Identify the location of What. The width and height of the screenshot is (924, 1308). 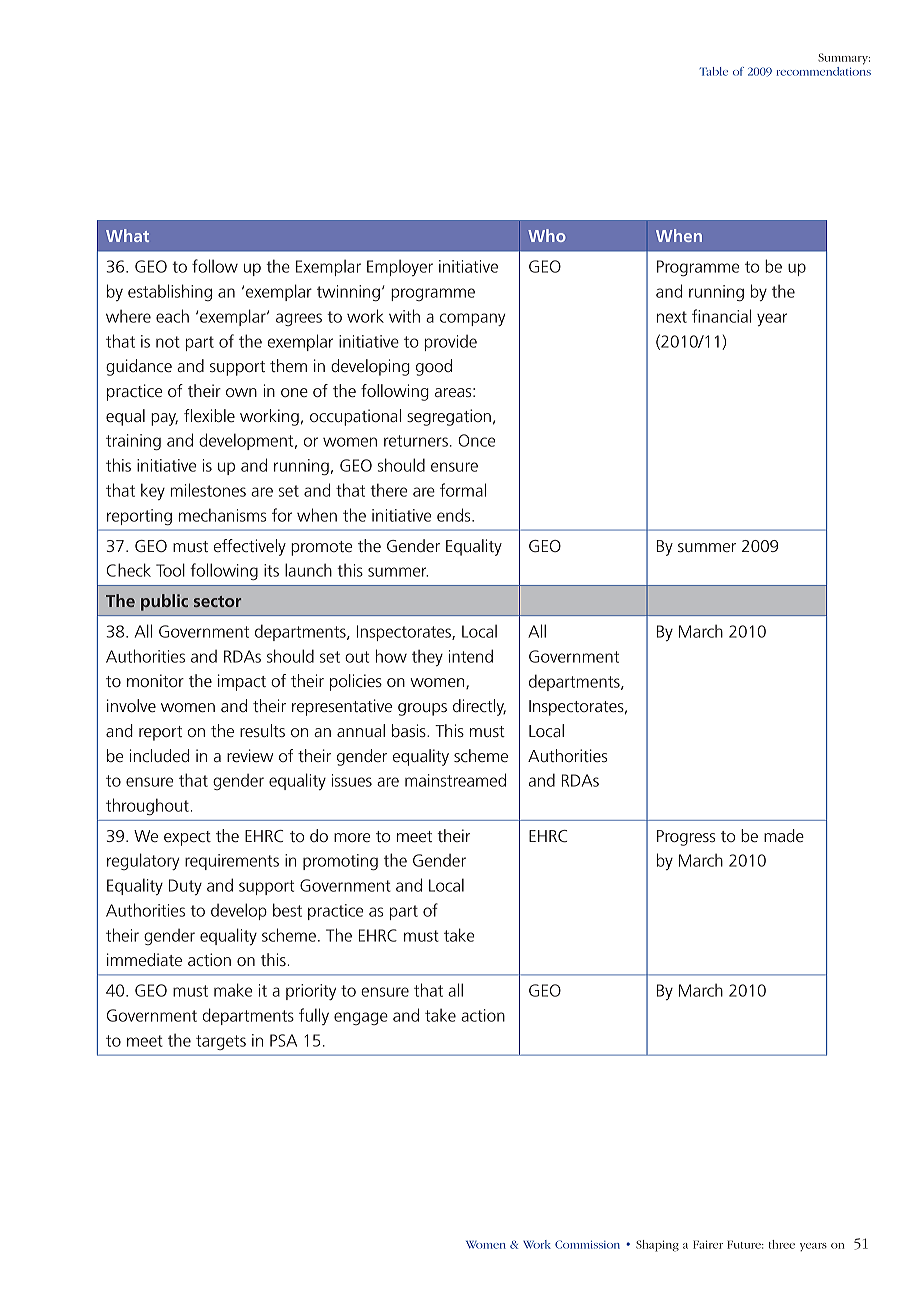
(127, 235).
